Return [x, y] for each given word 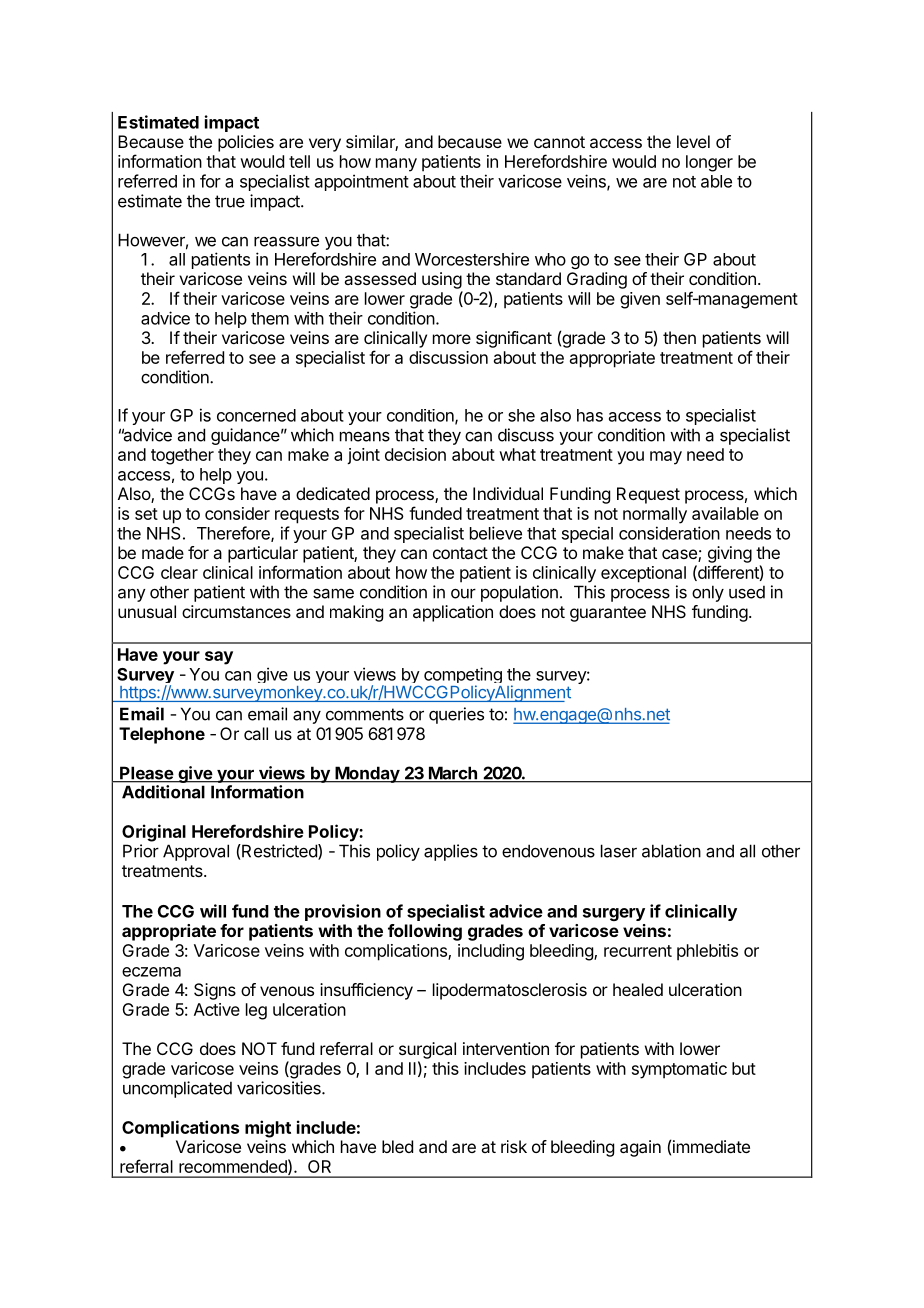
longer [709, 163]
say [219, 658]
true [230, 201]
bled [397, 1146]
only [708, 593]
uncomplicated [177, 1089]
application [453, 613]
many [396, 165]
